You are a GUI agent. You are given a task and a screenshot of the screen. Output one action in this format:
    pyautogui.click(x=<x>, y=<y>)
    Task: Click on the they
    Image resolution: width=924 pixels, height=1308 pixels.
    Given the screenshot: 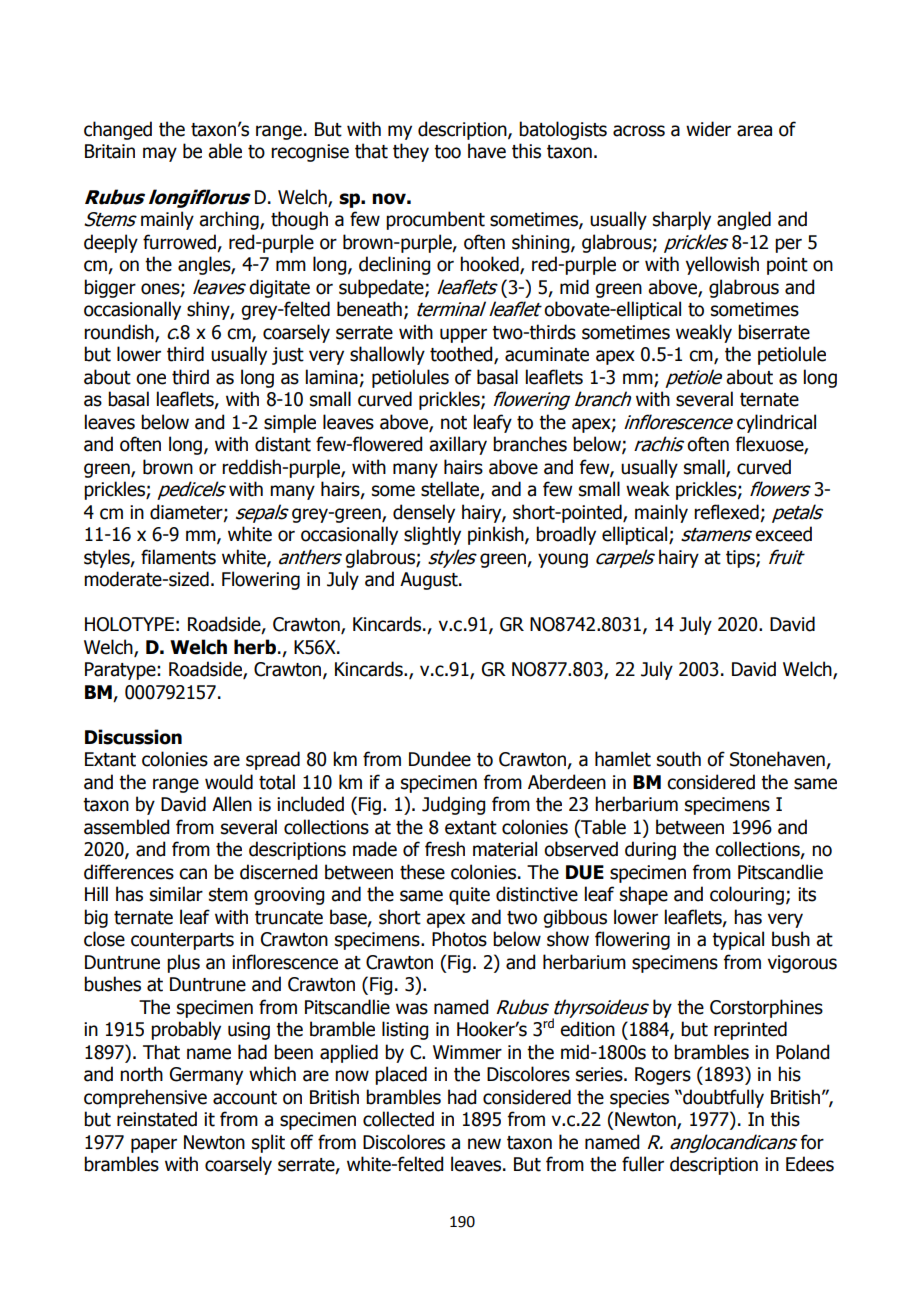 What is the action you would take?
    pyautogui.click(x=411, y=152)
